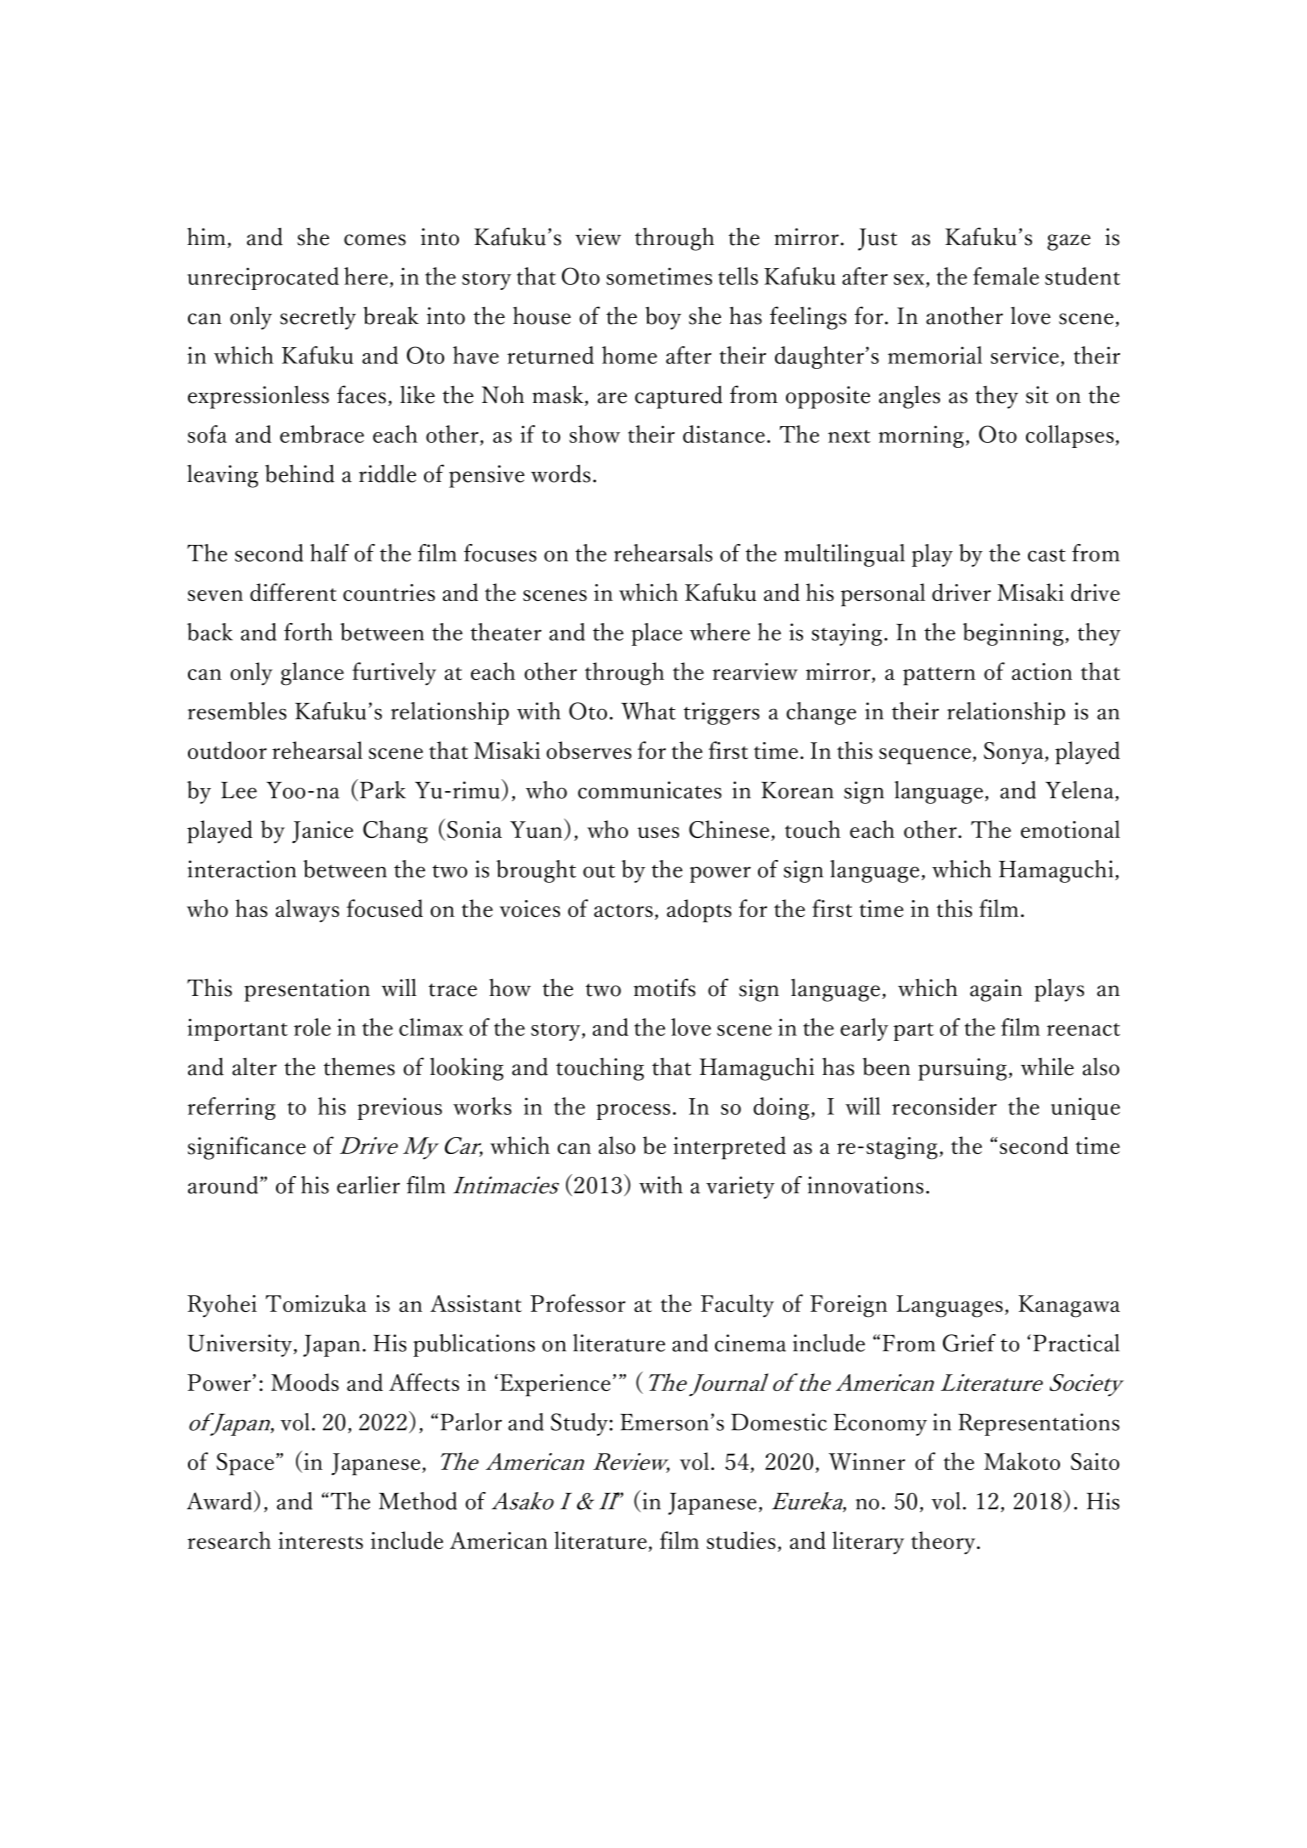 This screenshot has width=1307, height=1848. Describe the element at coordinates (657, 634) in the screenshot. I see `place` at that location.
